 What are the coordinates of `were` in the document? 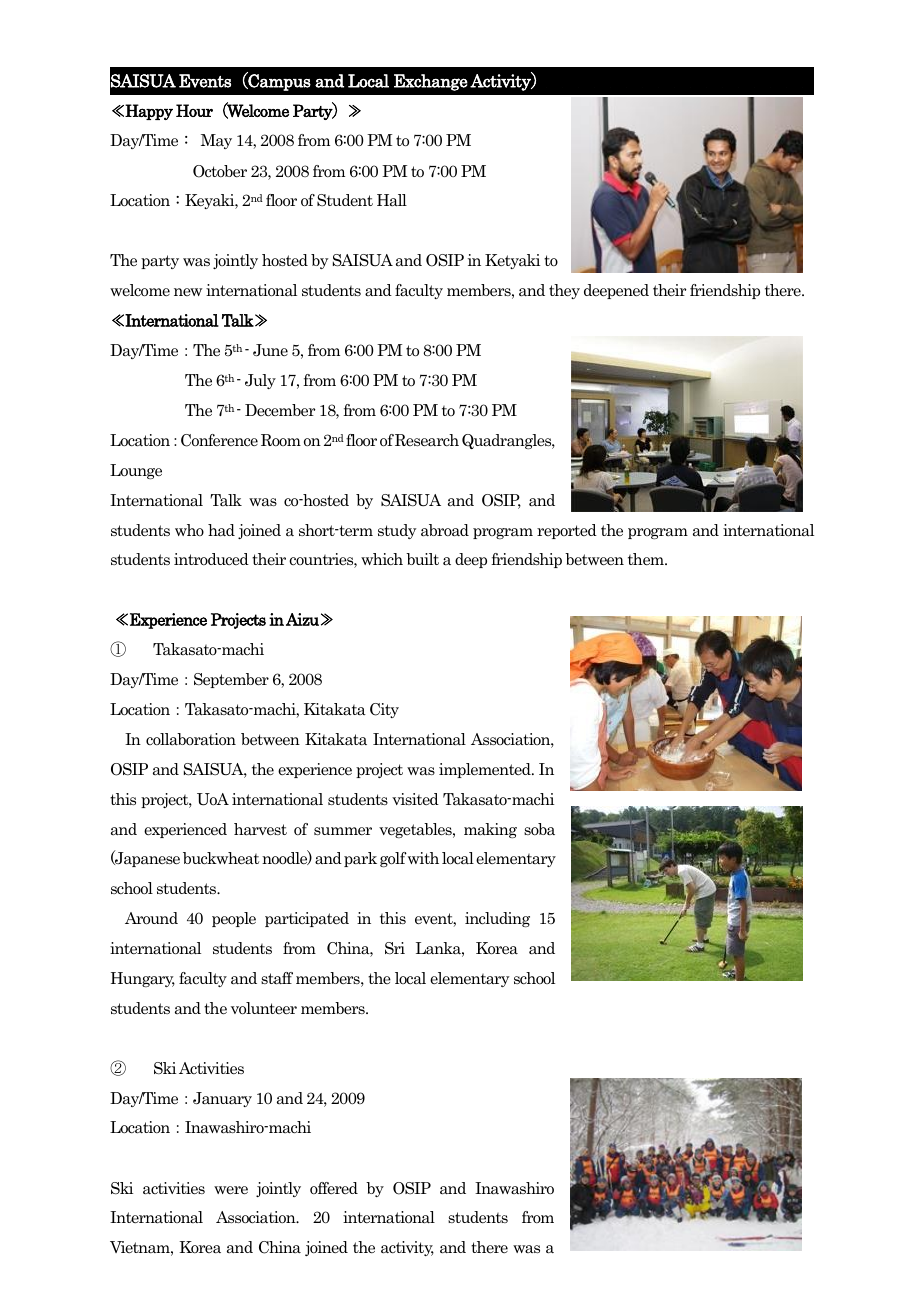 It's located at (231, 1190).
